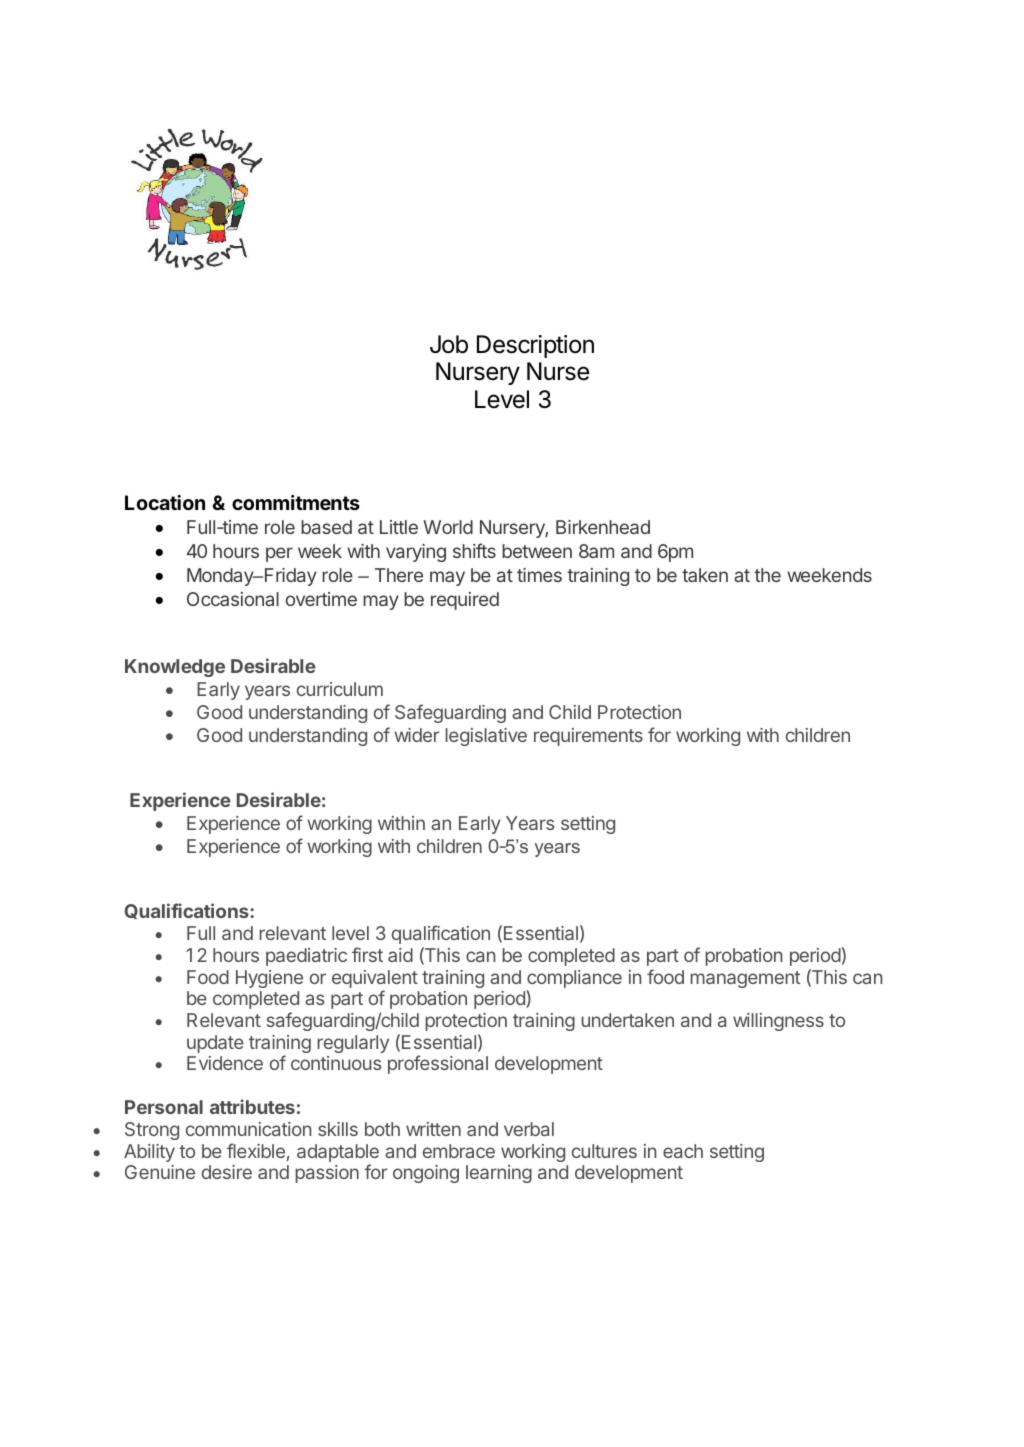  Describe the element at coordinates (745, 979) in the screenshot. I see `management` at that location.
